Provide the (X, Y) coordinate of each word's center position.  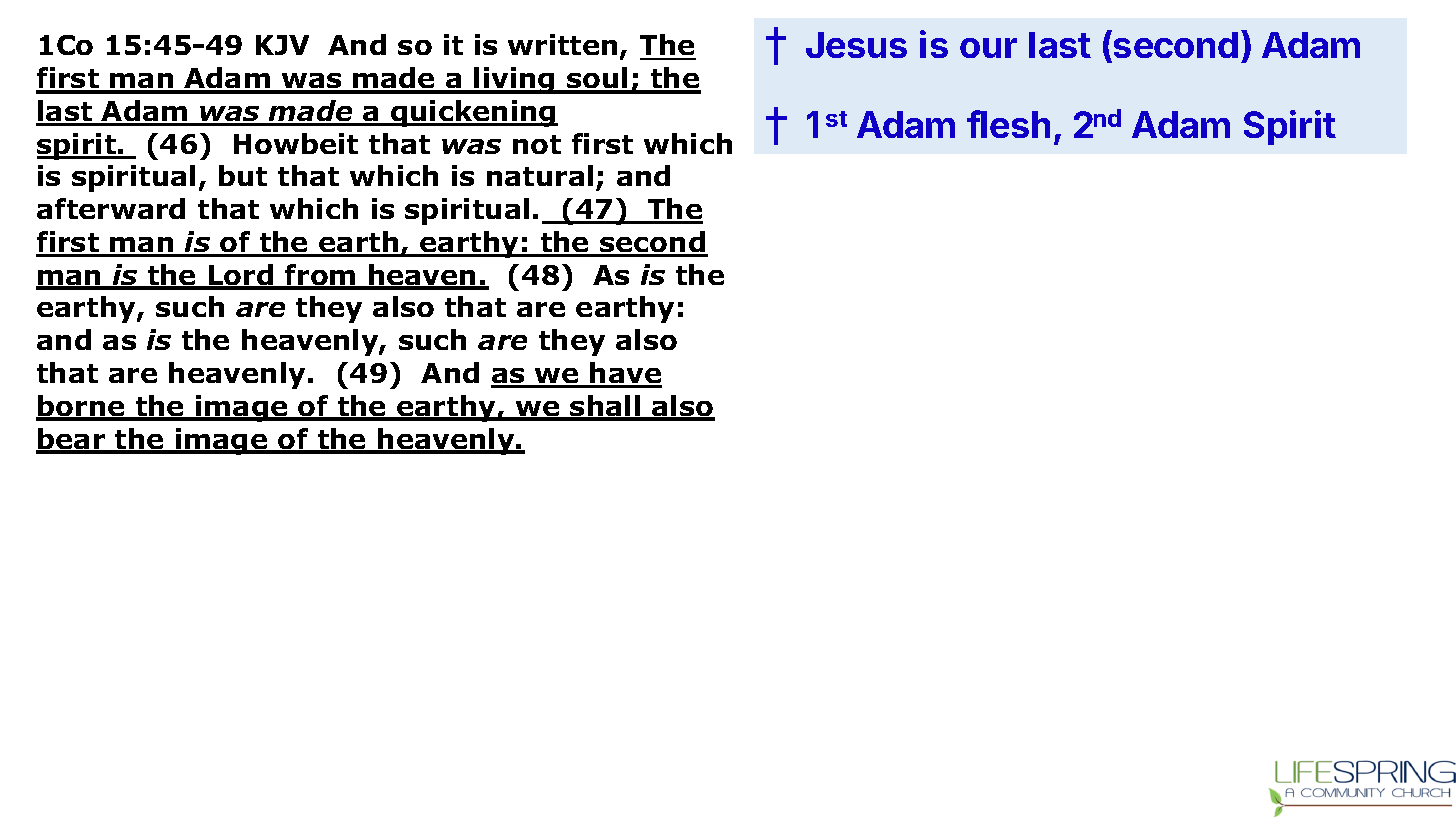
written (562, 44)
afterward (111, 208)
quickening (473, 113)
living (515, 80)
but (243, 175)
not (537, 144)
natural (540, 175)
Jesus (856, 45)
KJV (282, 45)
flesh (1008, 124)
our (988, 48)
